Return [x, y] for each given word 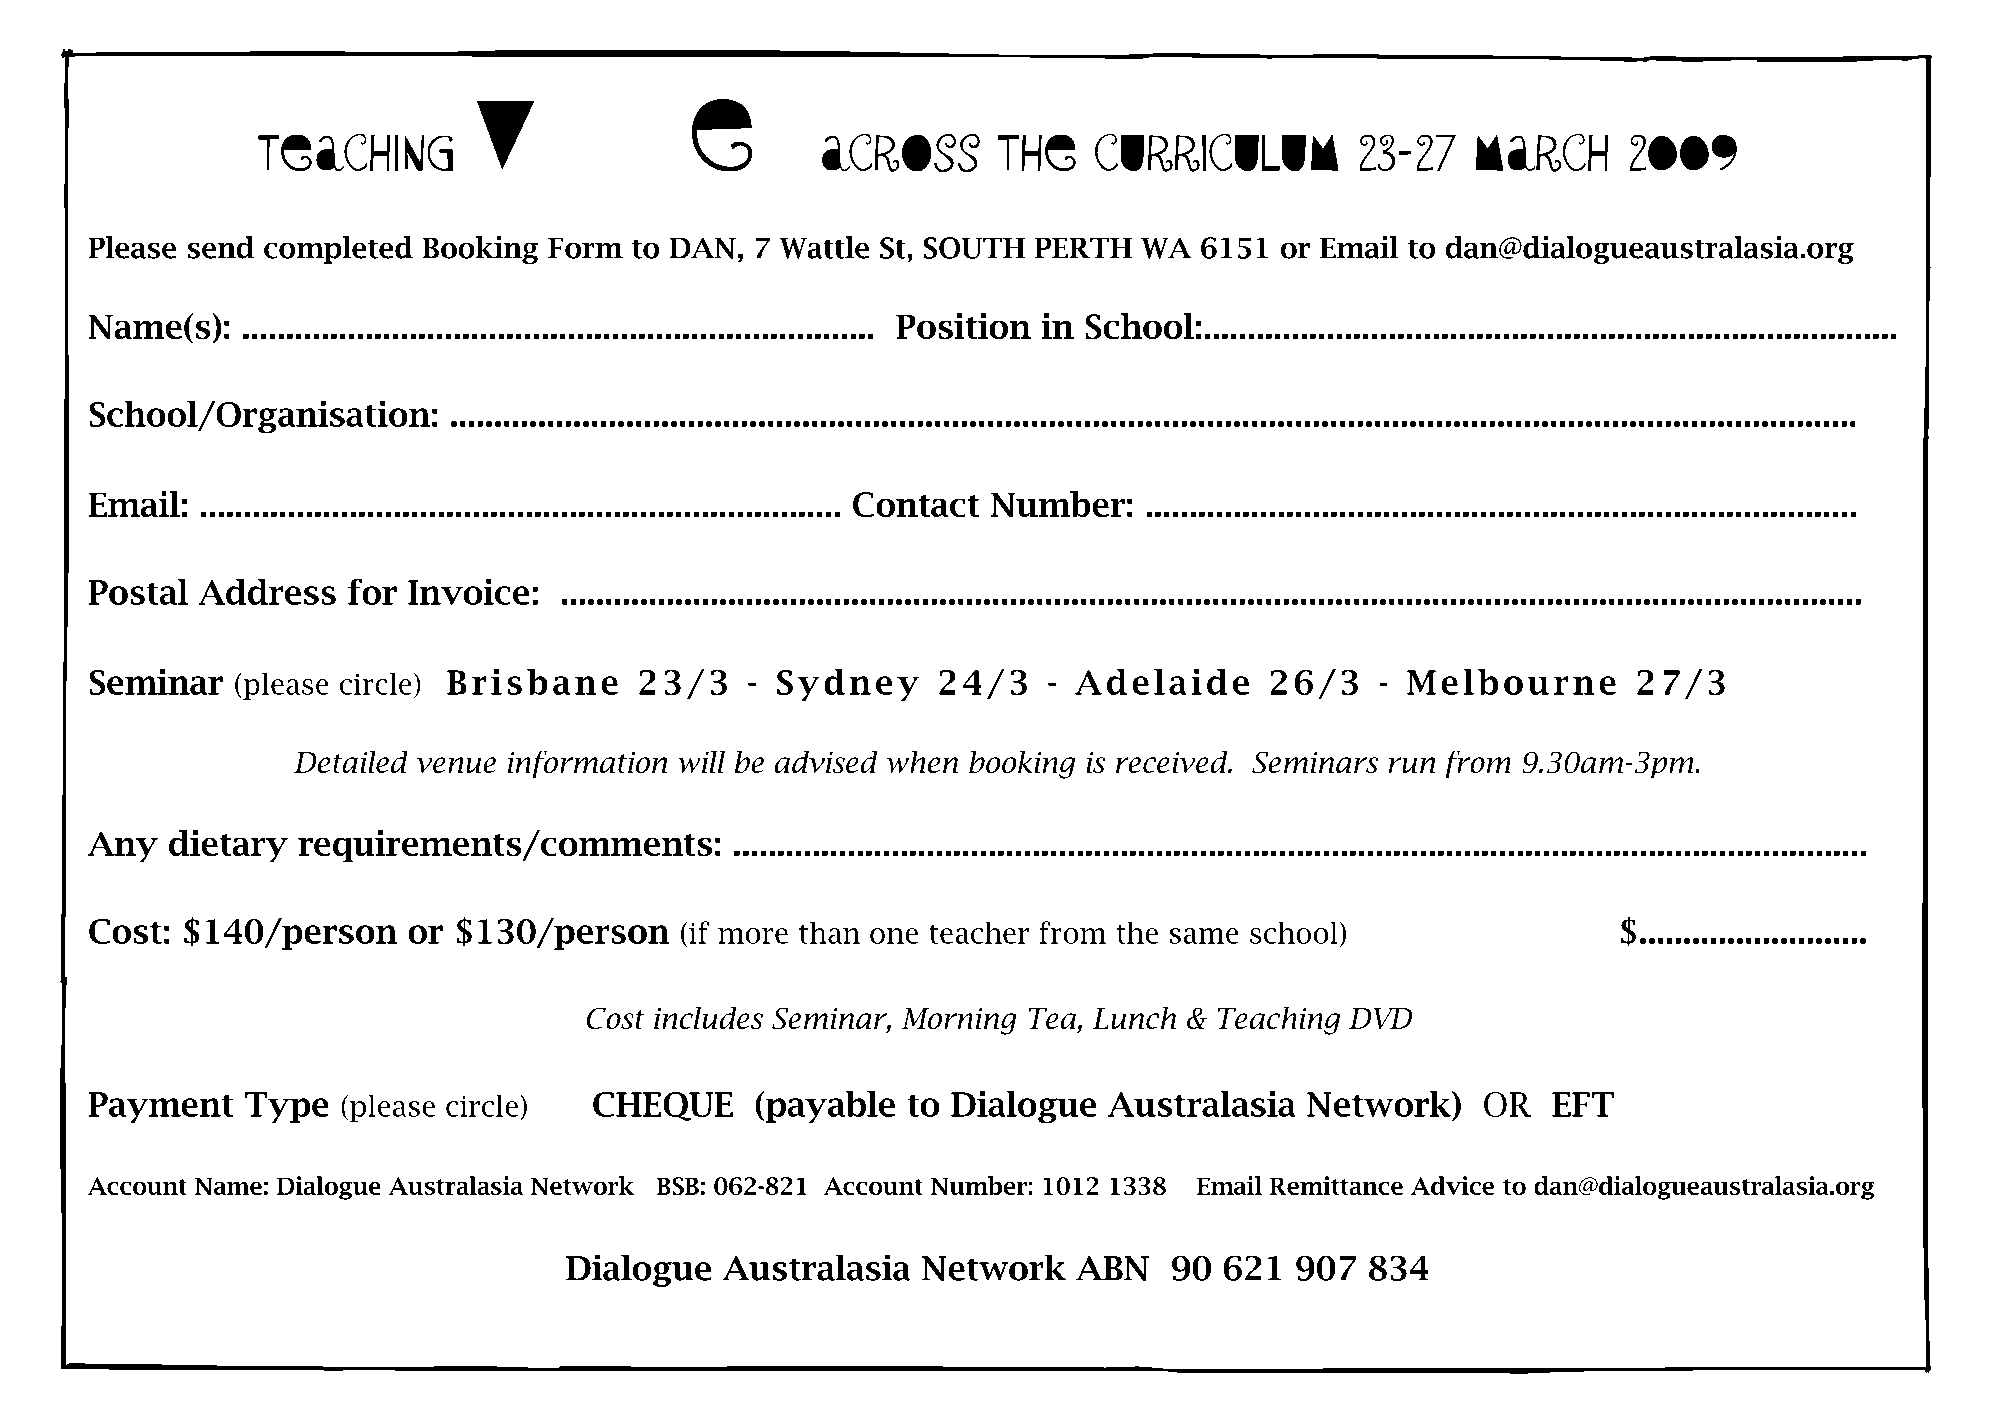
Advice [1452, 1185]
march [1542, 152]
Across [901, 152]
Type [287, 1107]
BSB [678, 1186]
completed [338, 250]
